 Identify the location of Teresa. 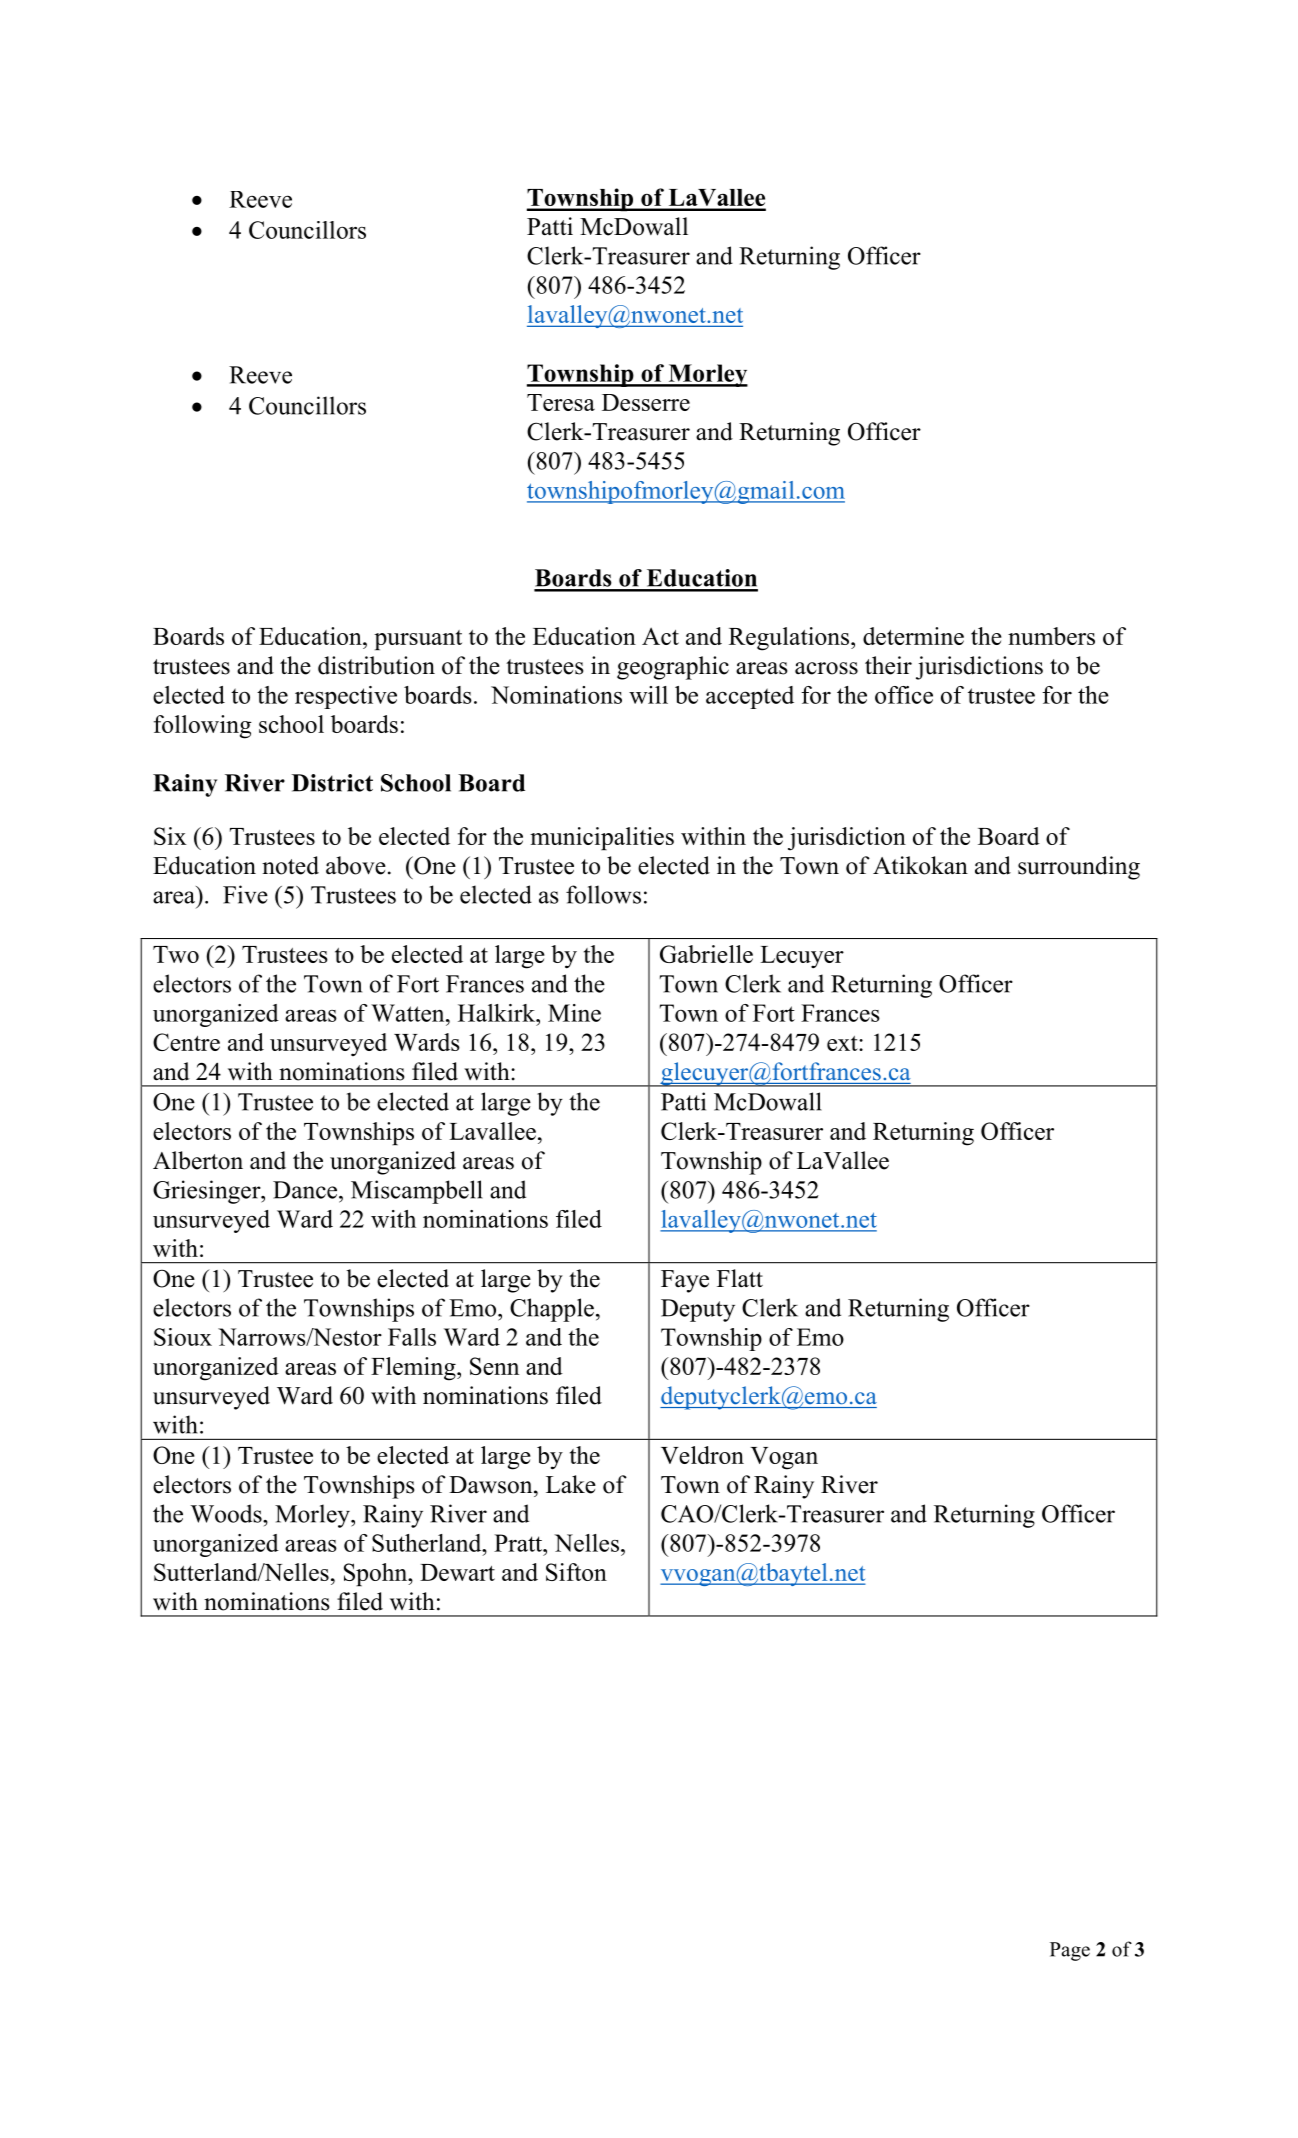
(561, 402).
